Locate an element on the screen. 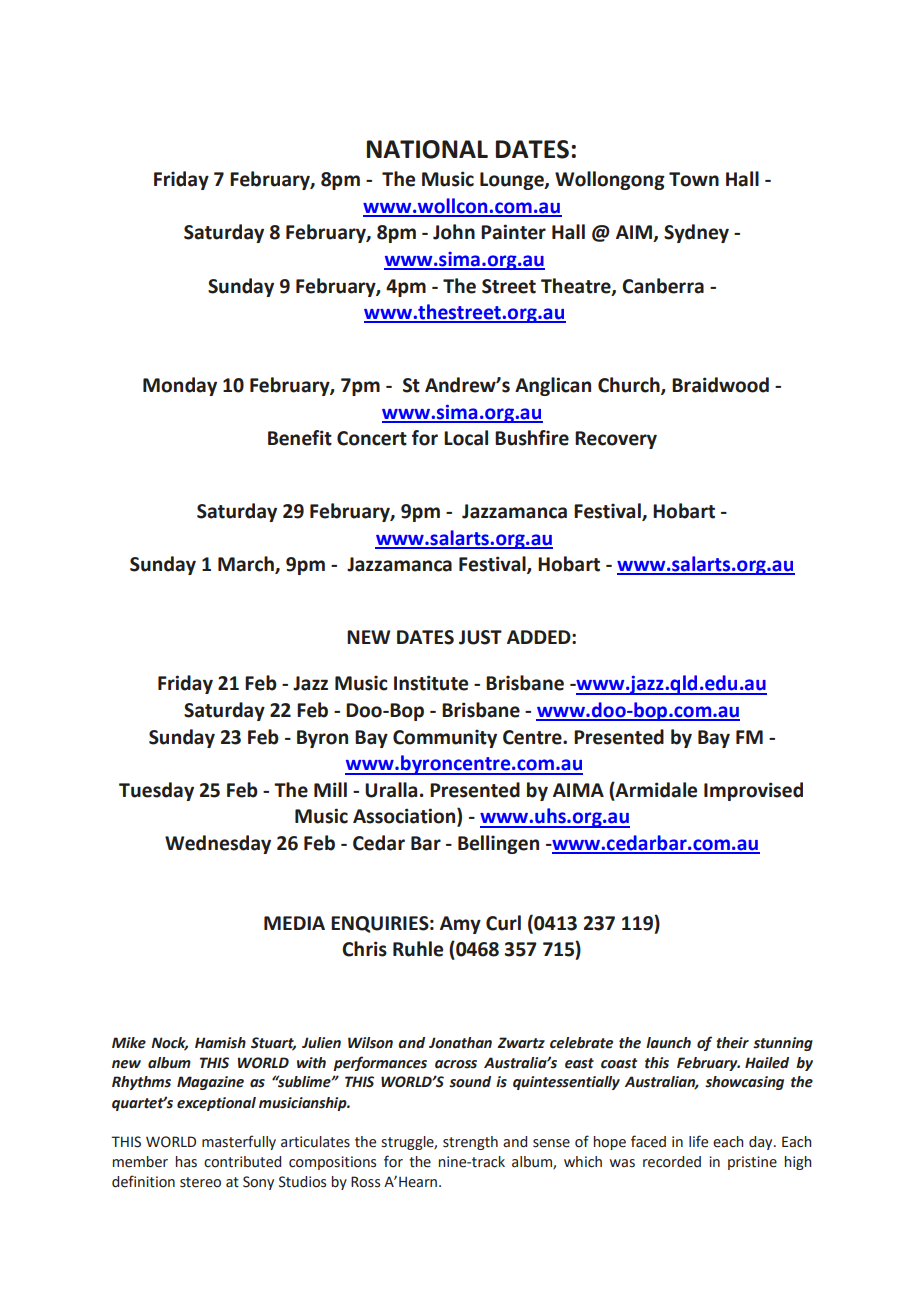 This screenshot has width=924, height=1307. Monday is located at coordinates (180, 386).
